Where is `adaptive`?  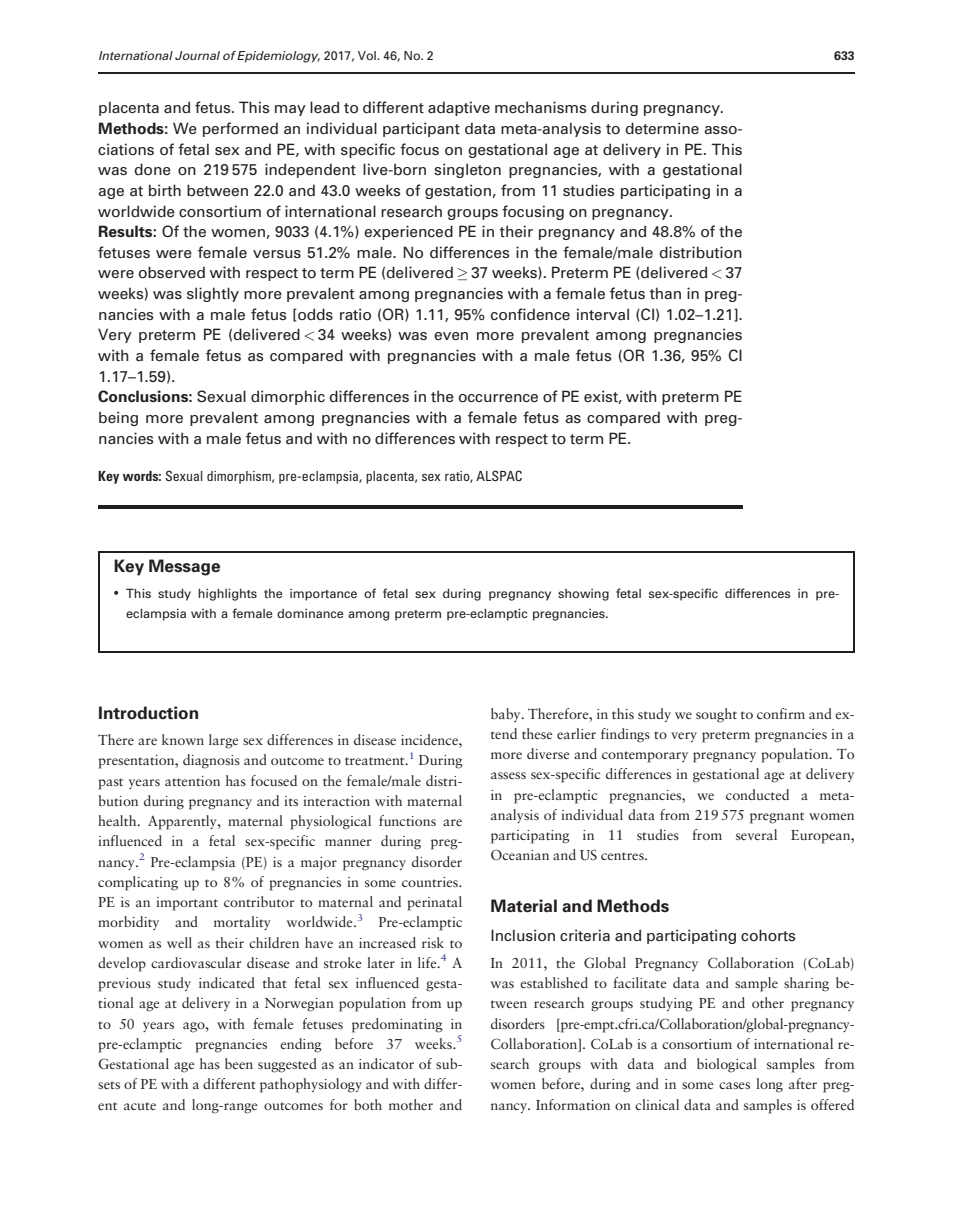 adaptive is located at coordinates (459, 108).
